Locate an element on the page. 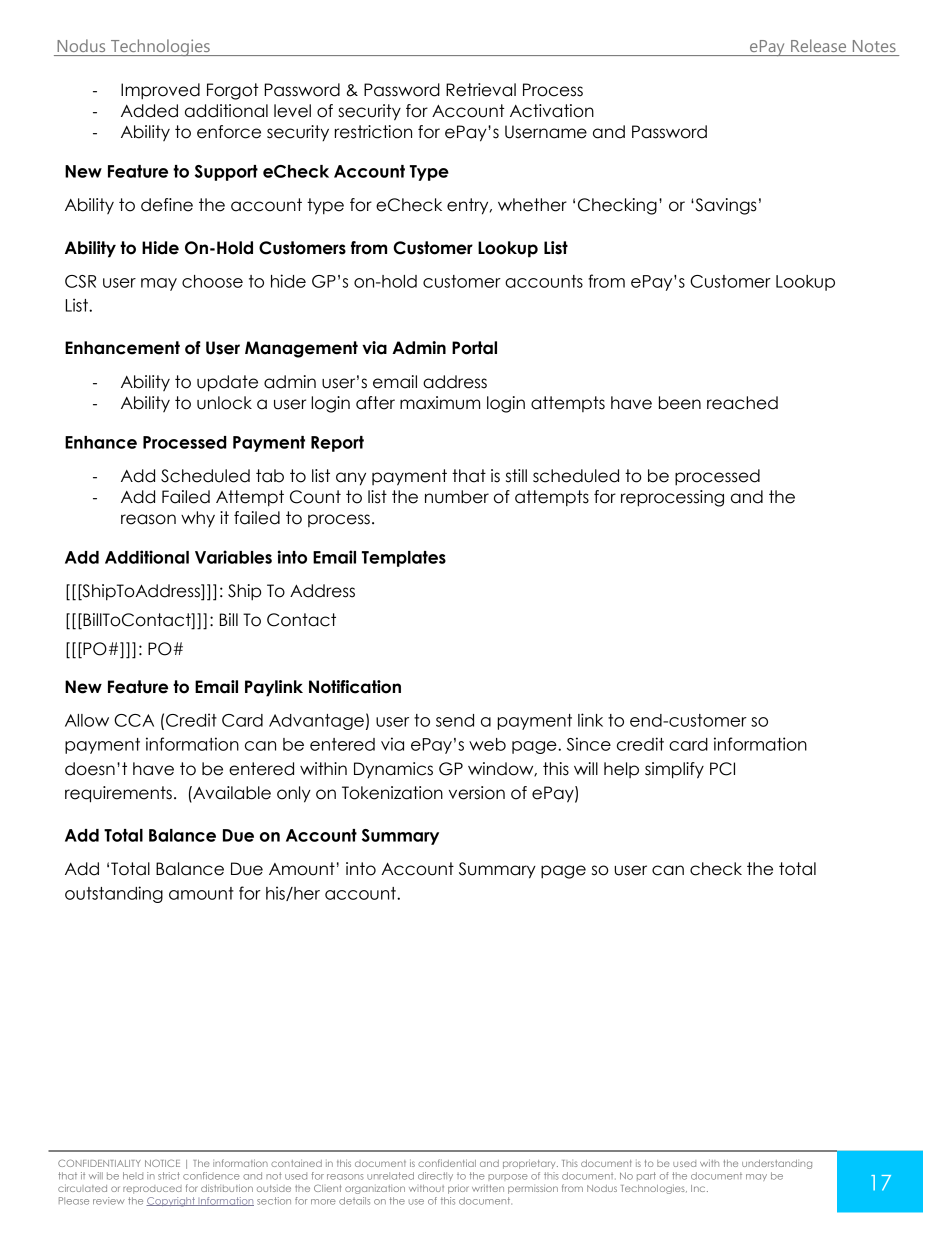  Improved is located at coordinates (160, 91).
